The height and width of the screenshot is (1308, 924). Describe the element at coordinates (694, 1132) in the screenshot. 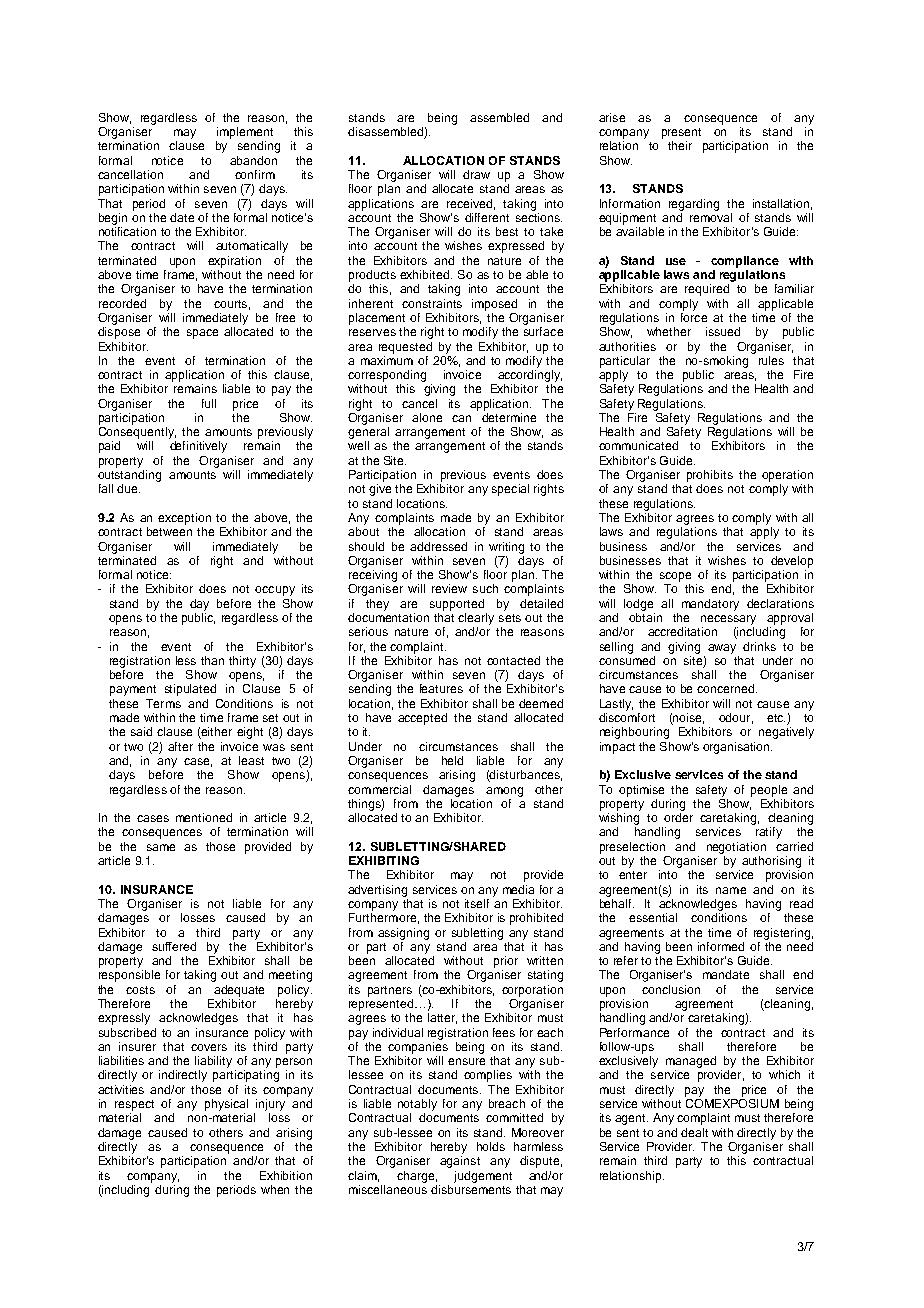

I see `dealt` at that location.
